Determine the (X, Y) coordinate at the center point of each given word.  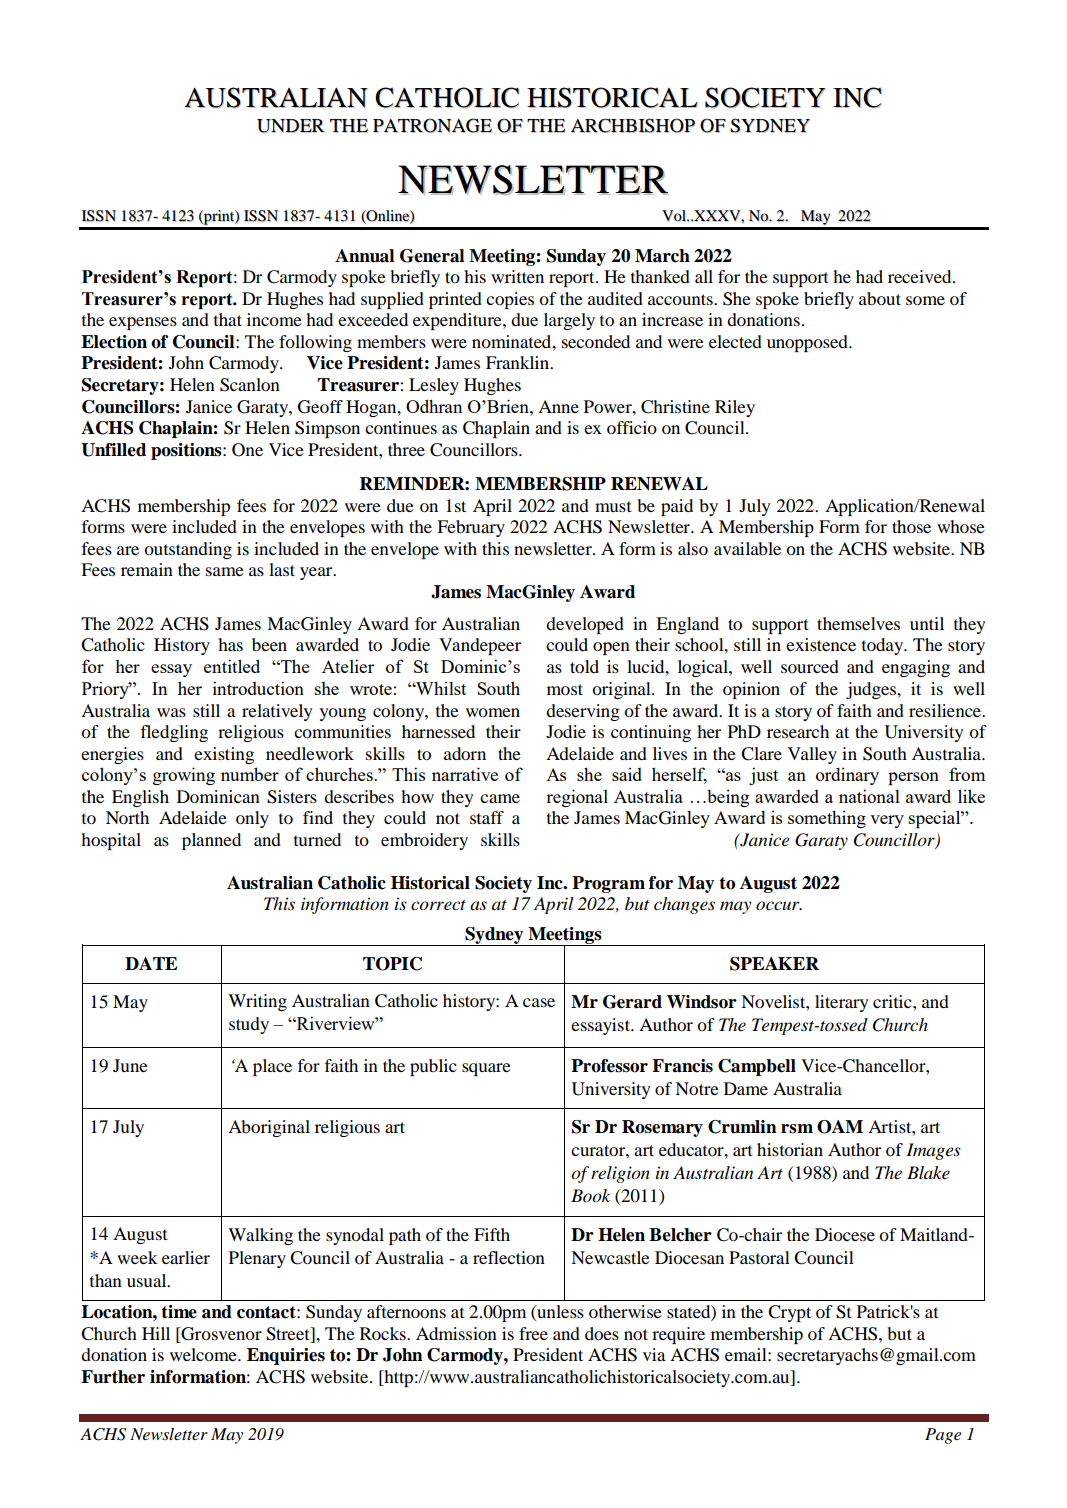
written (517, 276)
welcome (204, 1354)
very (887, 821)
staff (487, 817)
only (252, 819)
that (228, 319)
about (880, 298)
